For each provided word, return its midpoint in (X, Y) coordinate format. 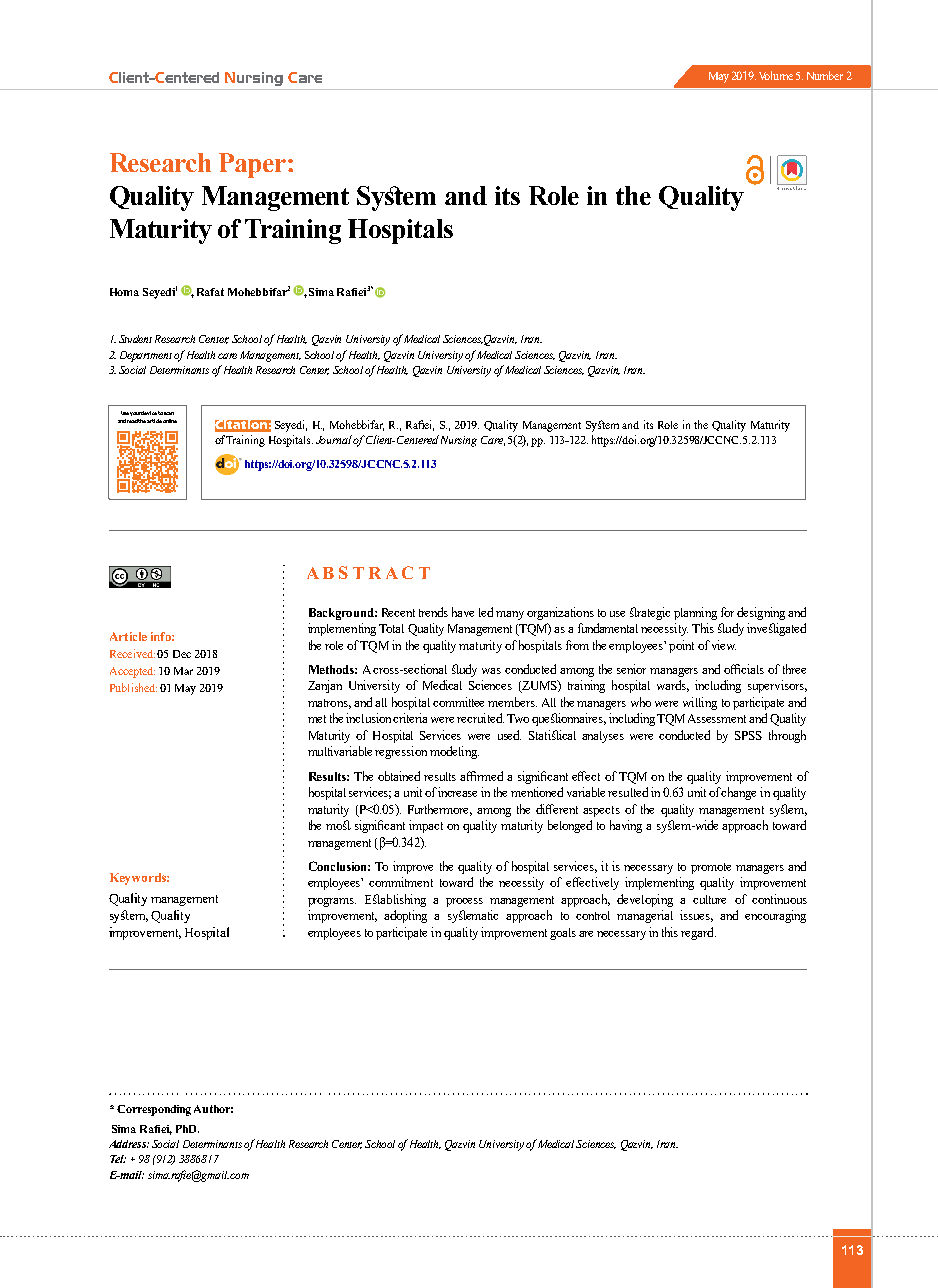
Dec (182, 654)
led (486, 612)
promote (711, 868)
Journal (335, 439)
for (727, 612)
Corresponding (154, 1110)
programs (332, 902)
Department (147, 356)
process (464, 902)
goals (563, 934)
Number (825, 75)
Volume (776, 75)
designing (761, 613)
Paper (252, 165)
